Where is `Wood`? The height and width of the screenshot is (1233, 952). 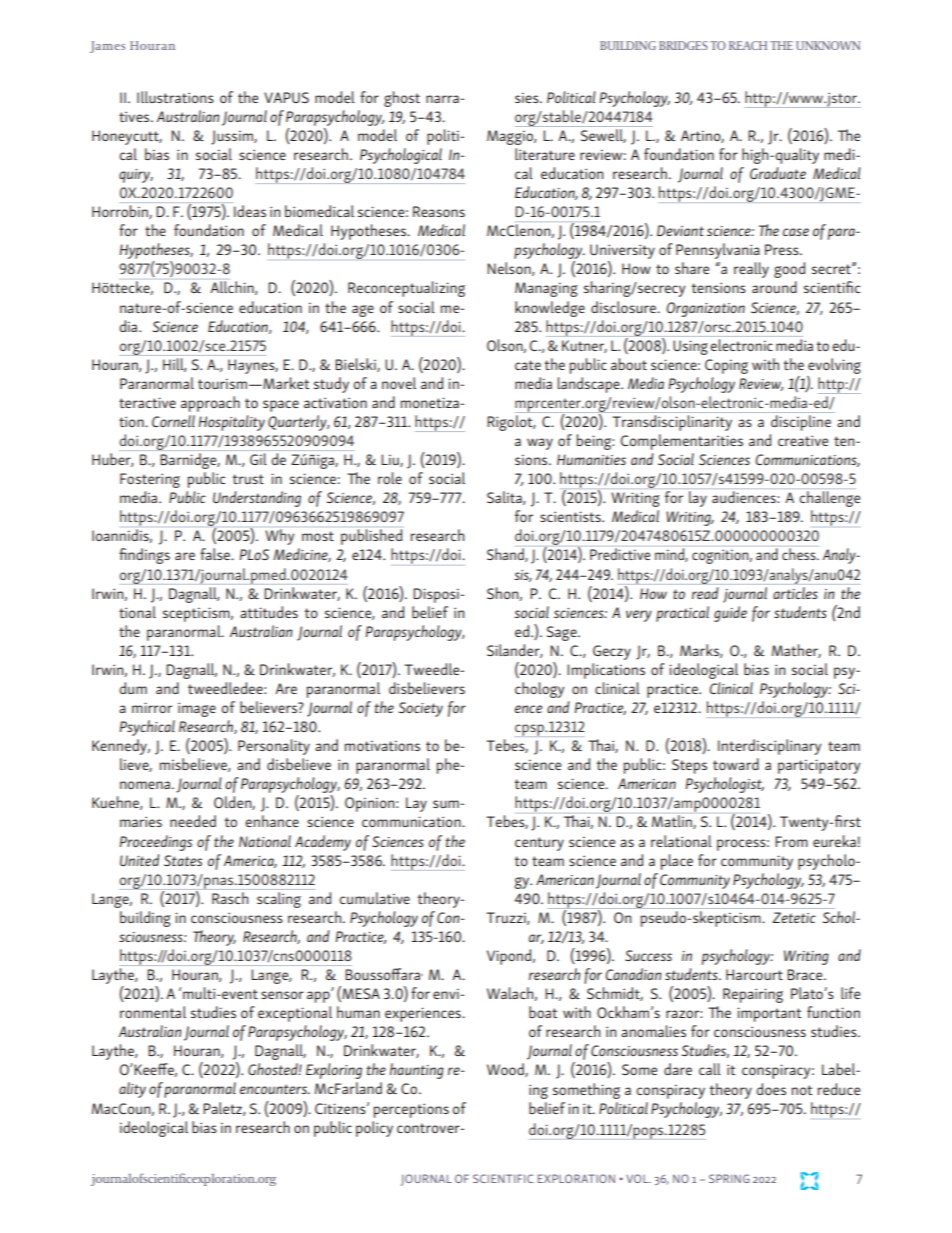
Wood is located at coordinates (506, 1070).
